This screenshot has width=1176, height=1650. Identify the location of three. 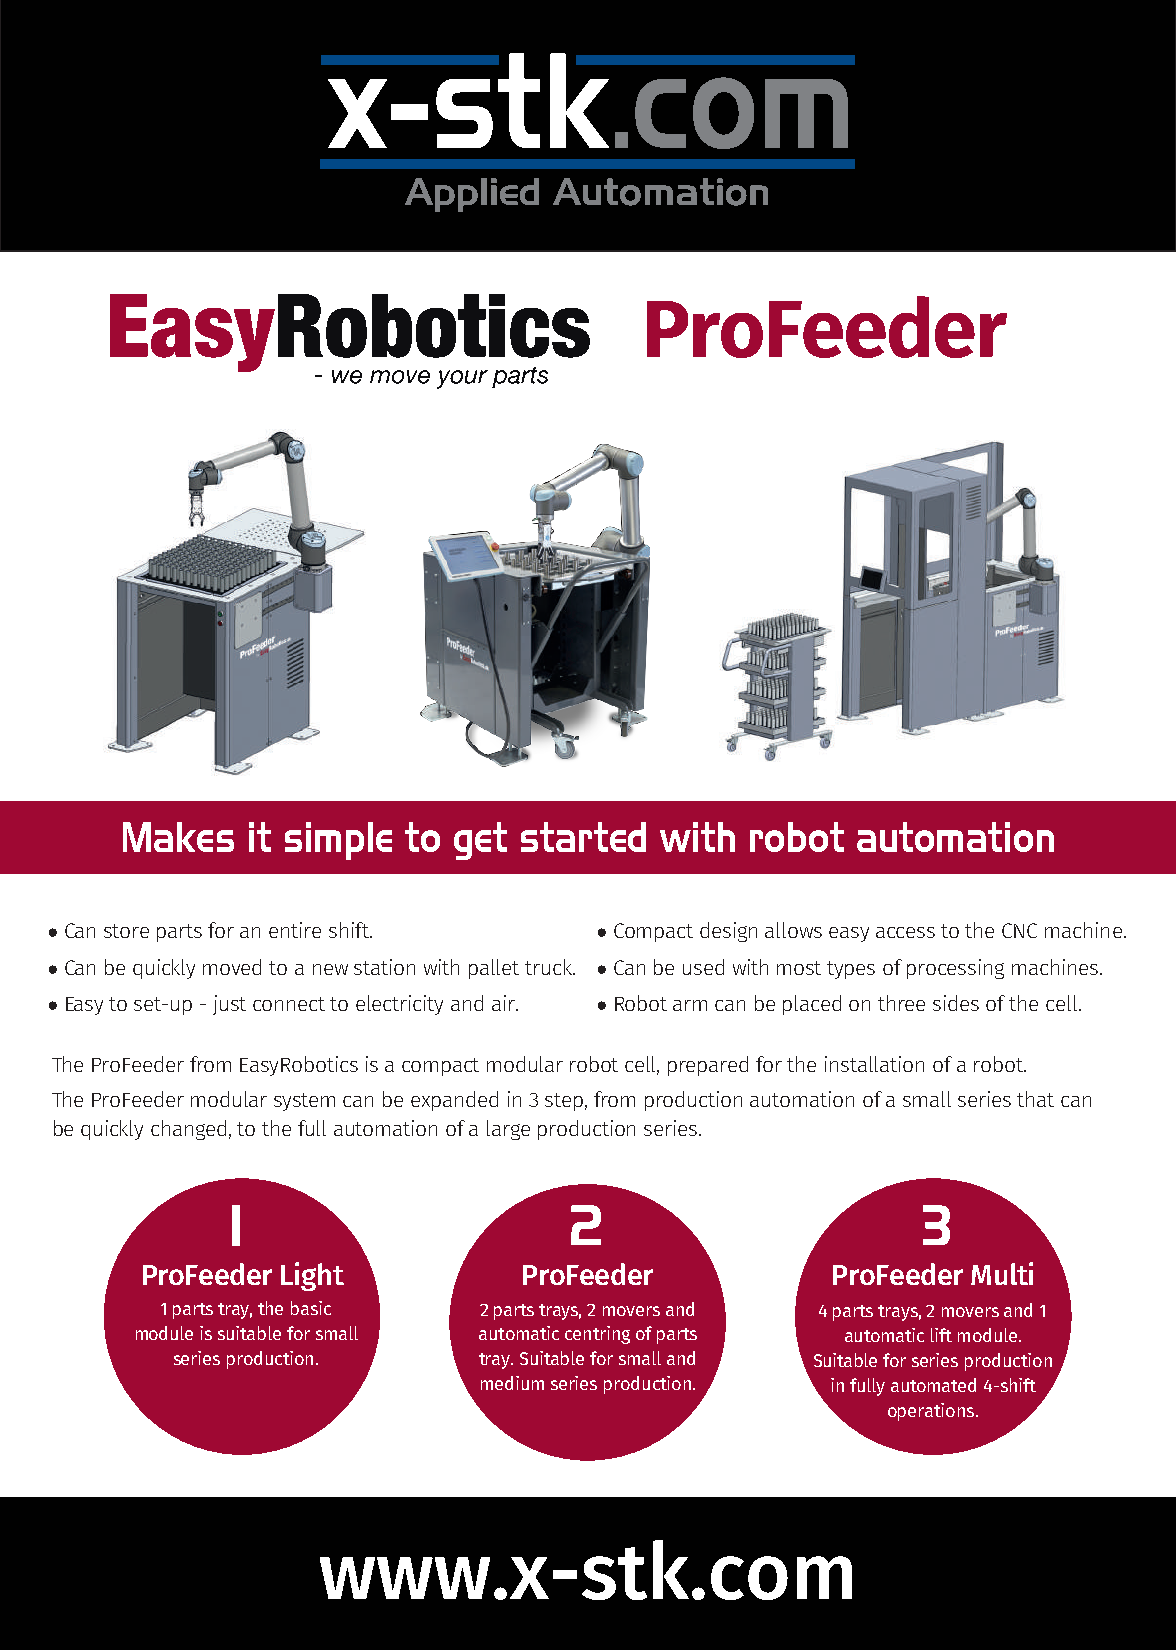
(901, 1003).
